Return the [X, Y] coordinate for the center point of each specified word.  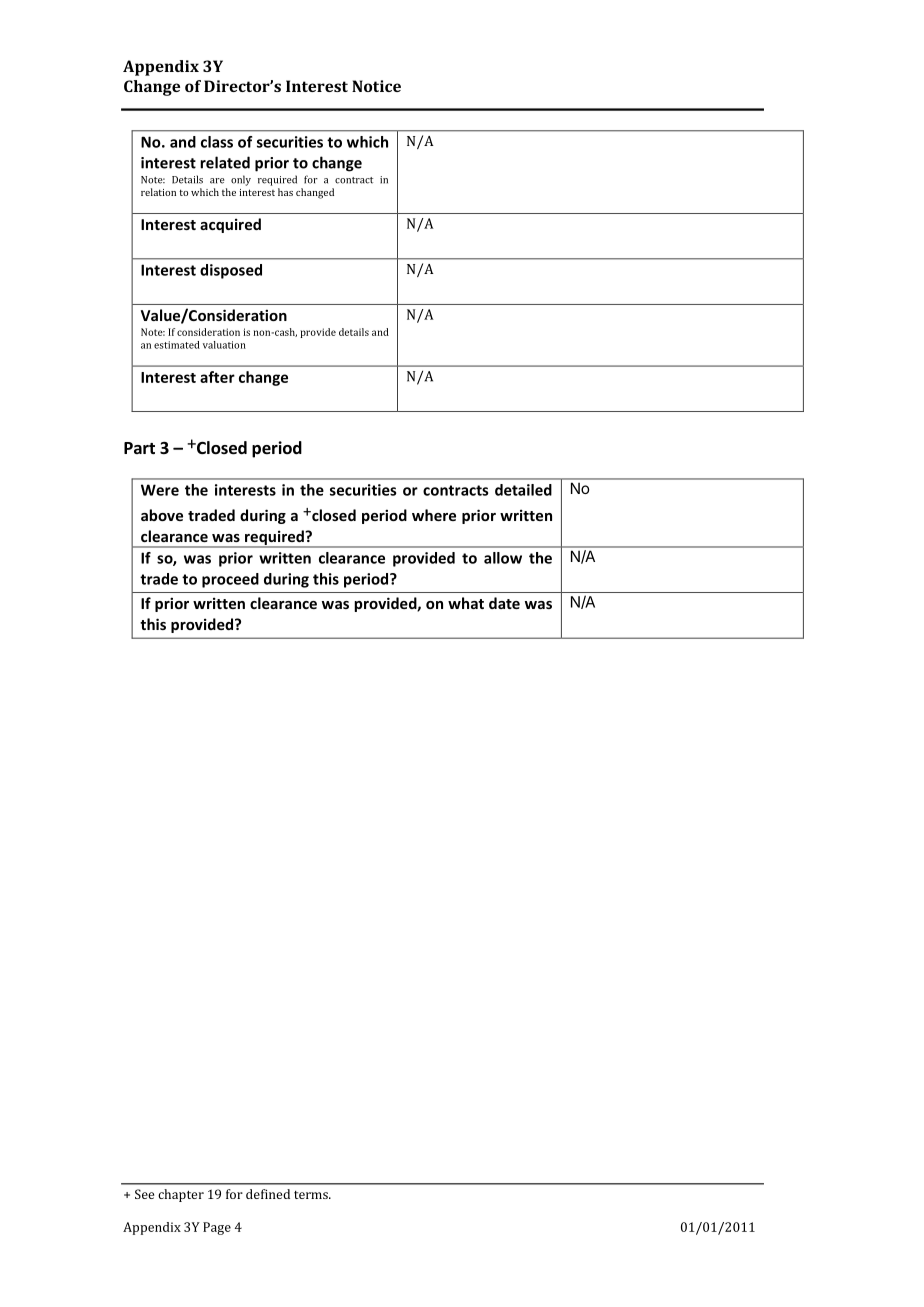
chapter [181, 1195]
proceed [230, 580]
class [217, 142]
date [504, 603]
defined [268, 1194]
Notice [376, 86]
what [466, 603]
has [285, 192]
